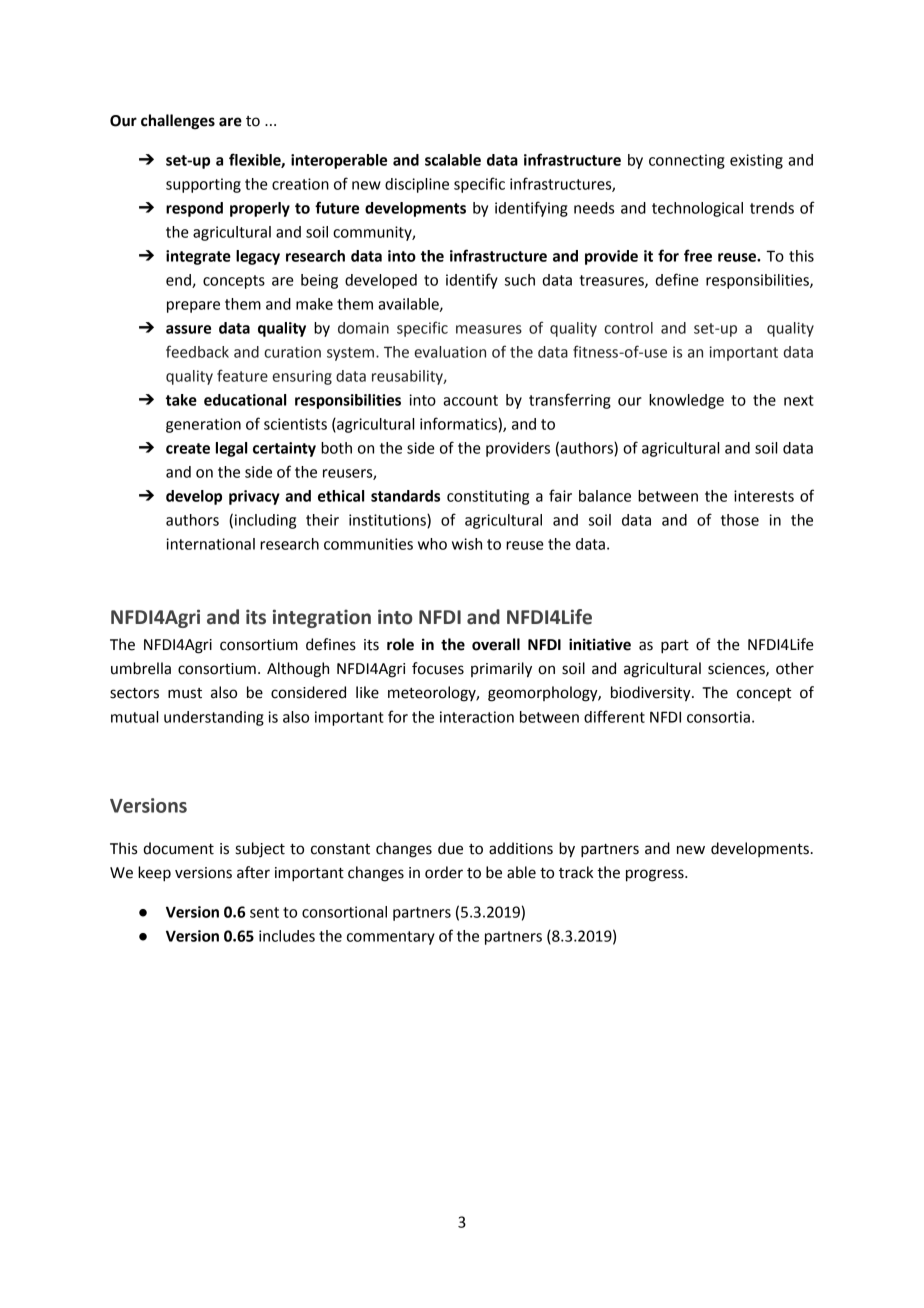 The image size is (924, 1308). Describe the element at coordinates (178, 122) in the screenshot. I see `challenges` at that location.
